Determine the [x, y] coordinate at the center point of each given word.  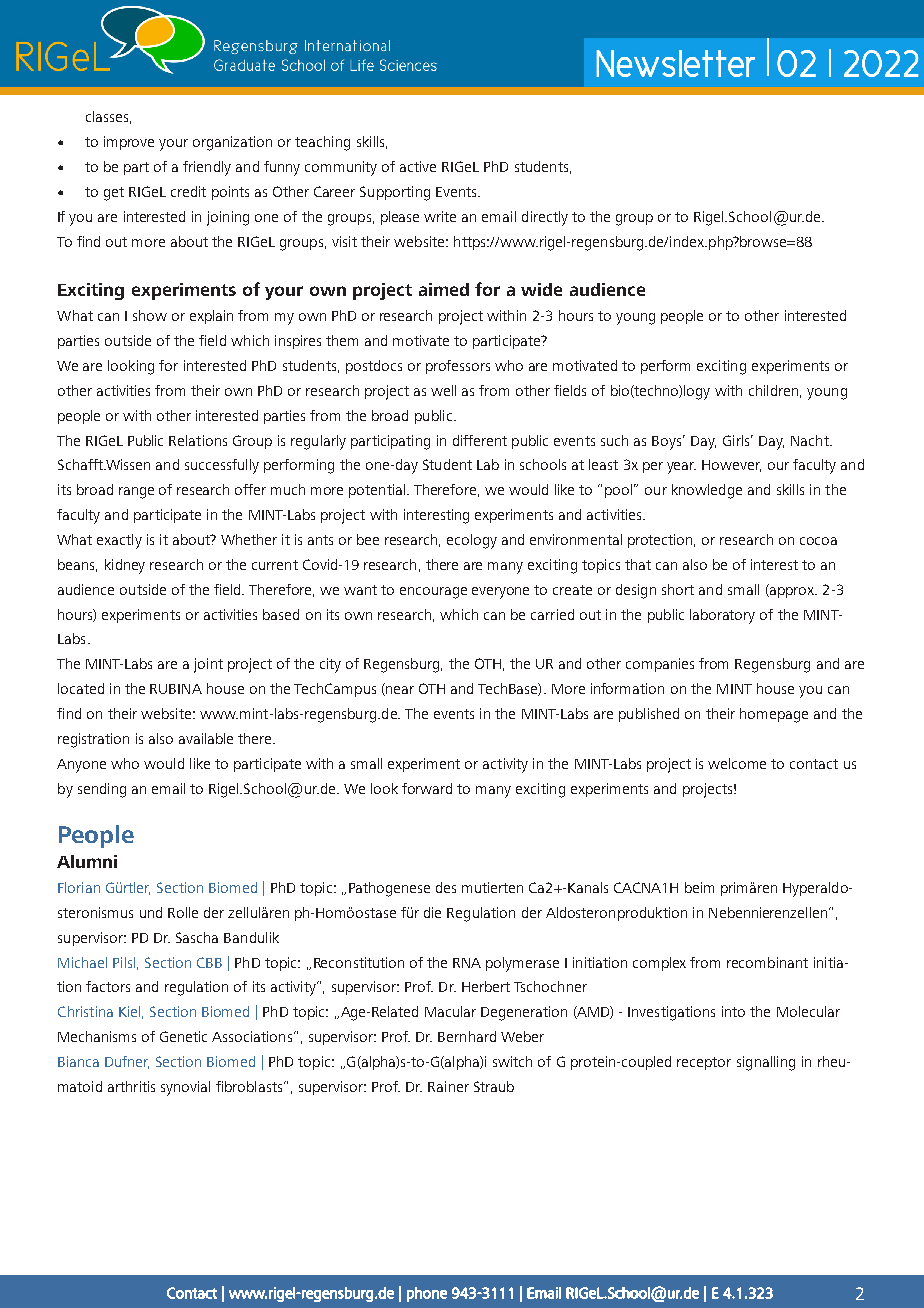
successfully [222, 466]
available [206, 738]
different [480, 440]
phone [427, 1294]
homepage [774, 715]
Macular [450, 1011]
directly [545, 218]
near [399, 691]
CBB [209, 962]
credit [188, 191]
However [731, 466]
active [418, 166]
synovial [185, 1088]
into [733, 1011]
